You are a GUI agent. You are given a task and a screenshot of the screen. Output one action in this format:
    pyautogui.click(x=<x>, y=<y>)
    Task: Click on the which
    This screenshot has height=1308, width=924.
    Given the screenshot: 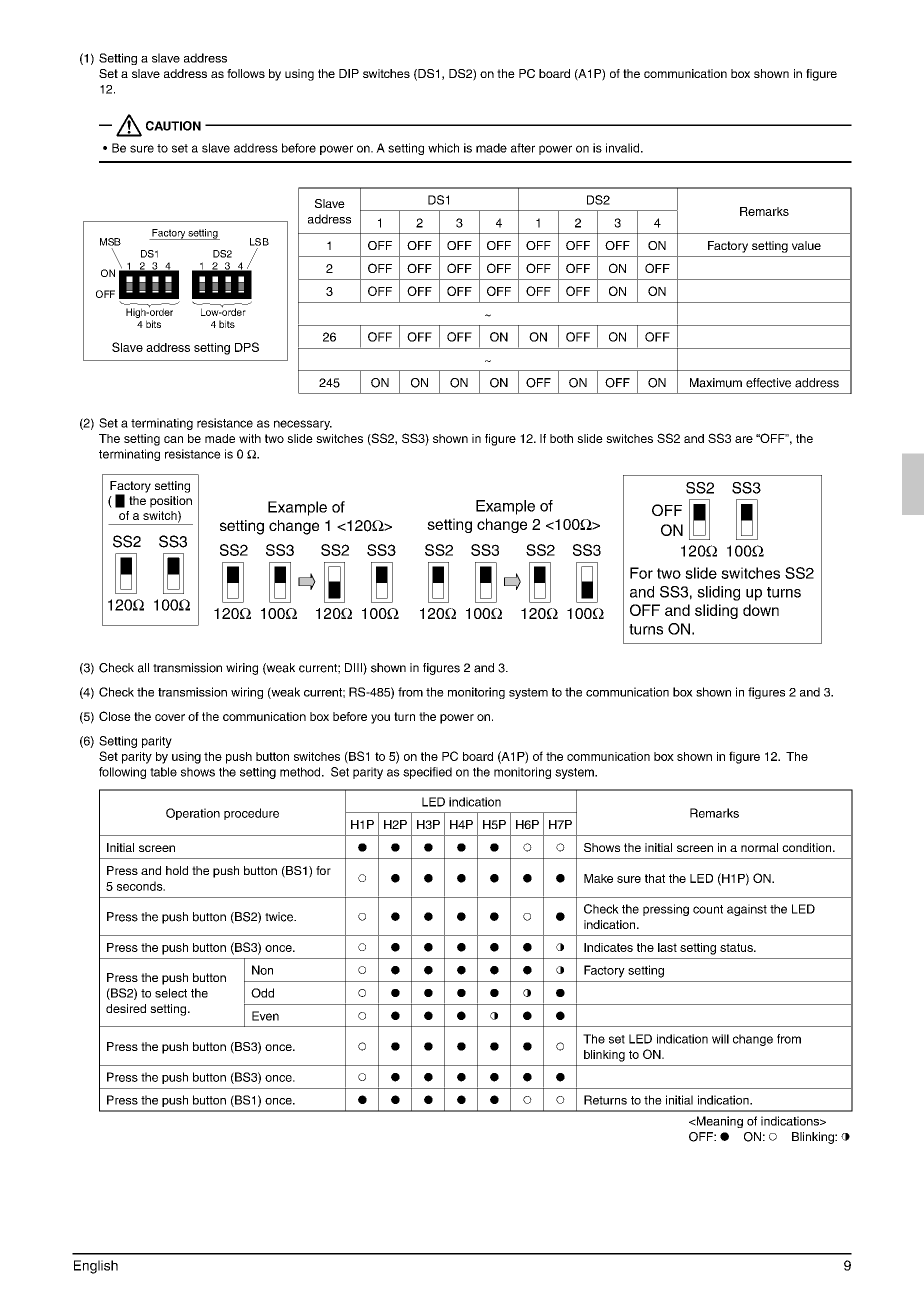 What is the action you would take?
    pyautogui.click(x=443, y=148)
